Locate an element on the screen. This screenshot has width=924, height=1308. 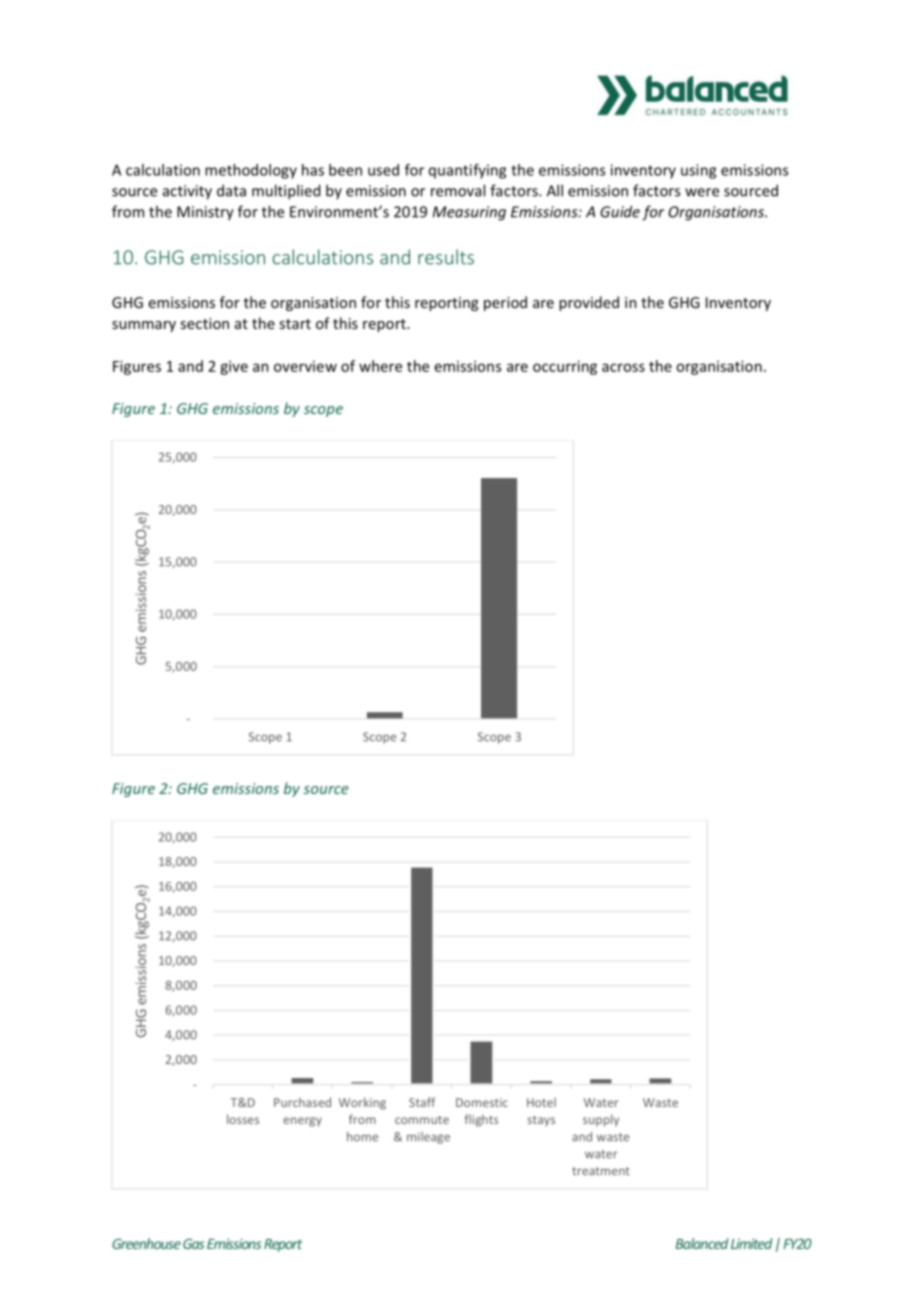
removal is located at coordinates (458, 190).
